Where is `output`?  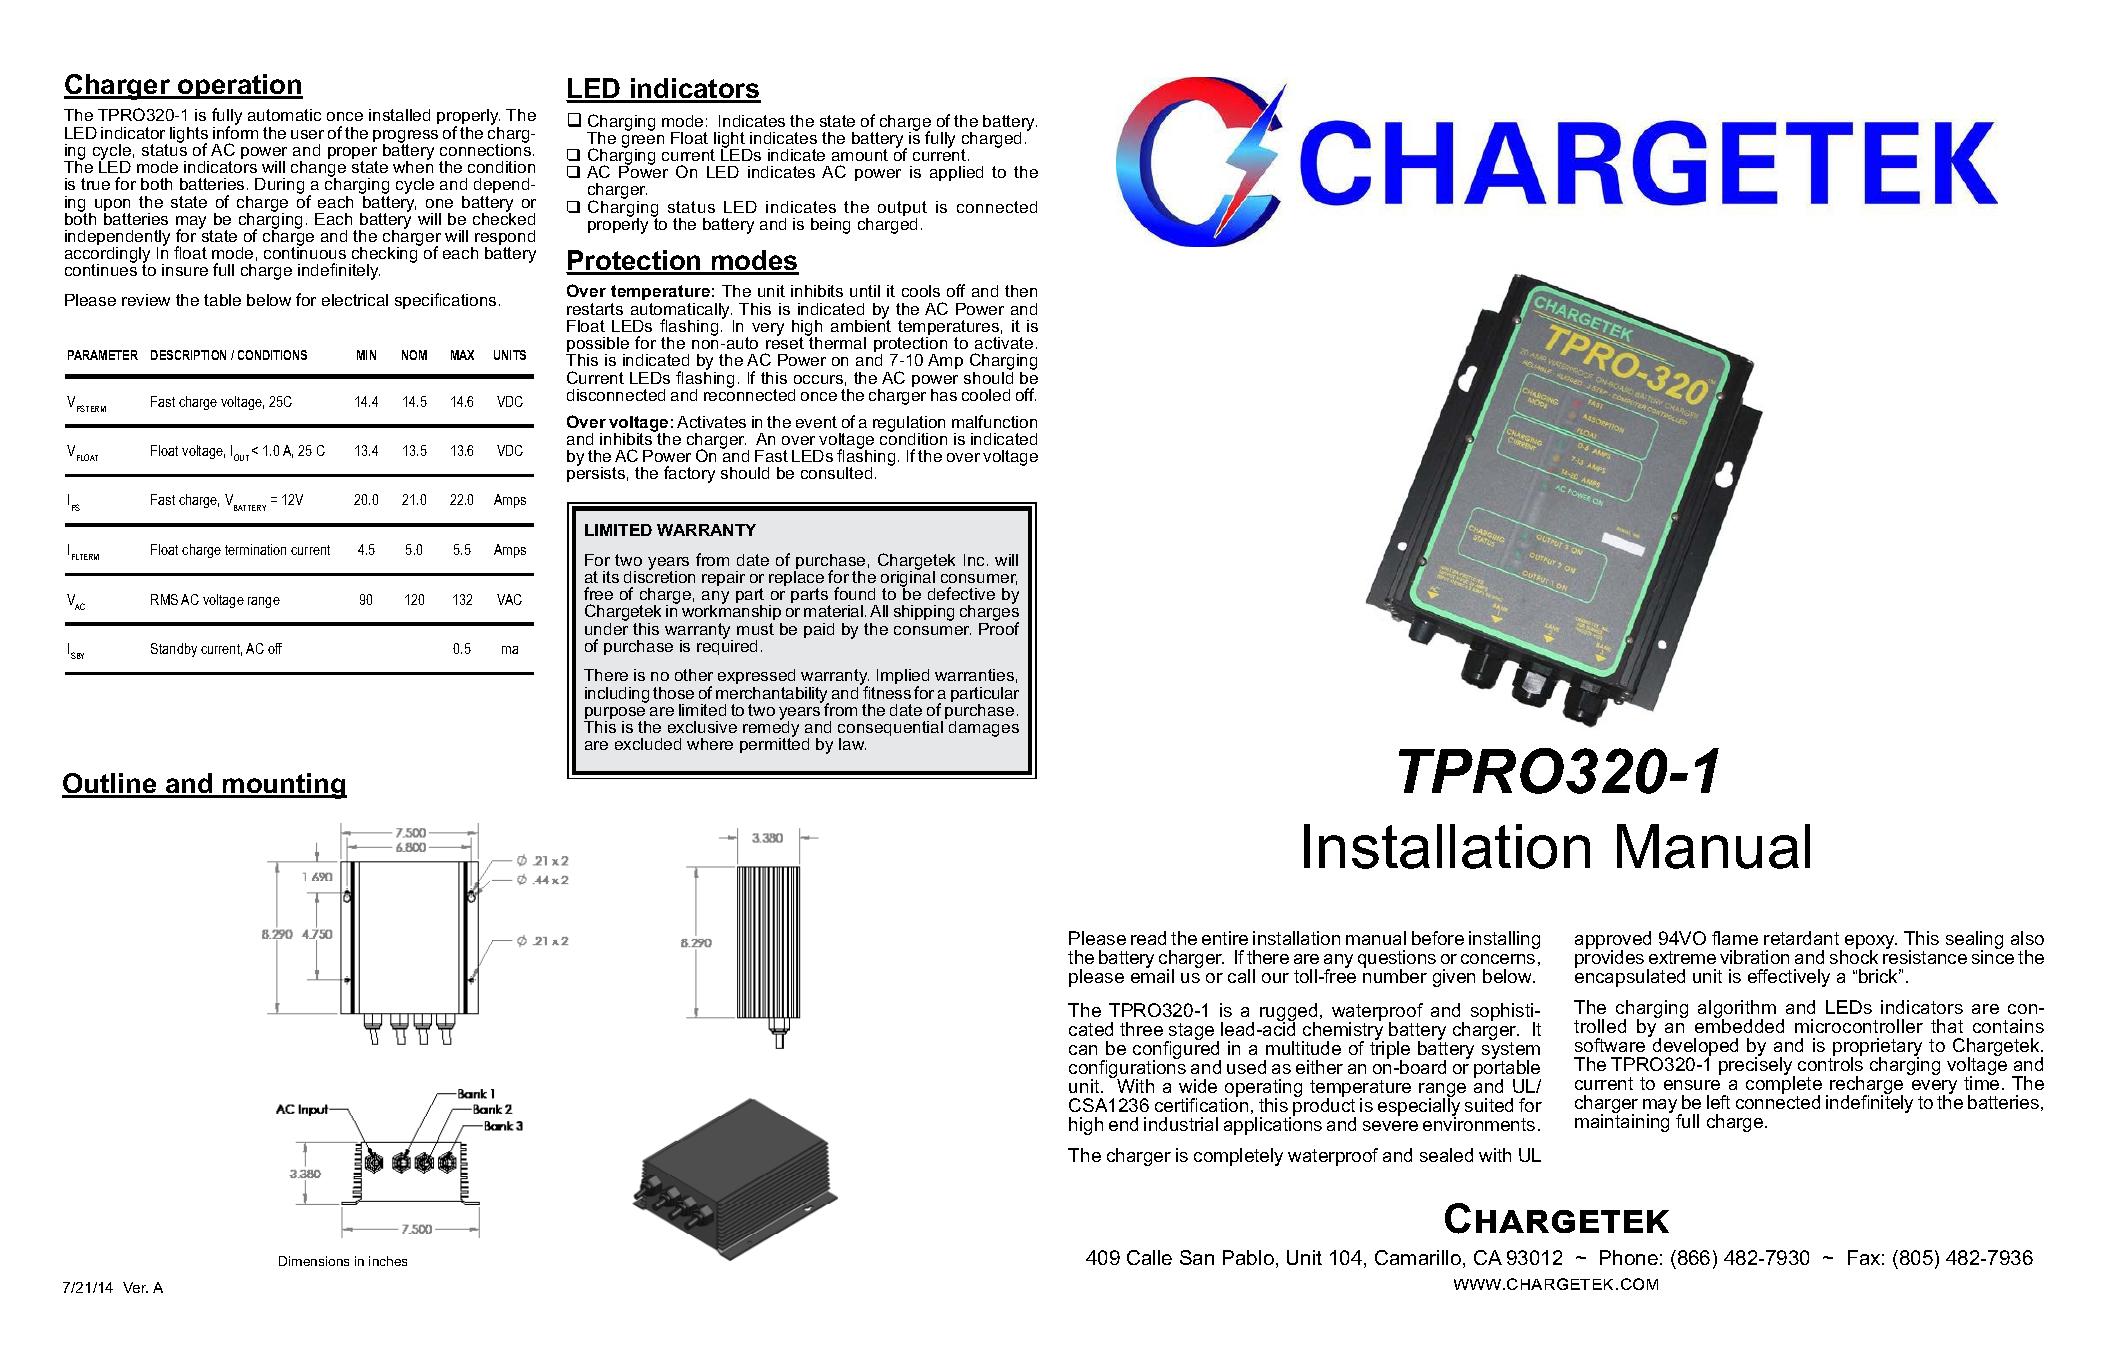 output is located at coordinates (902, 210).
